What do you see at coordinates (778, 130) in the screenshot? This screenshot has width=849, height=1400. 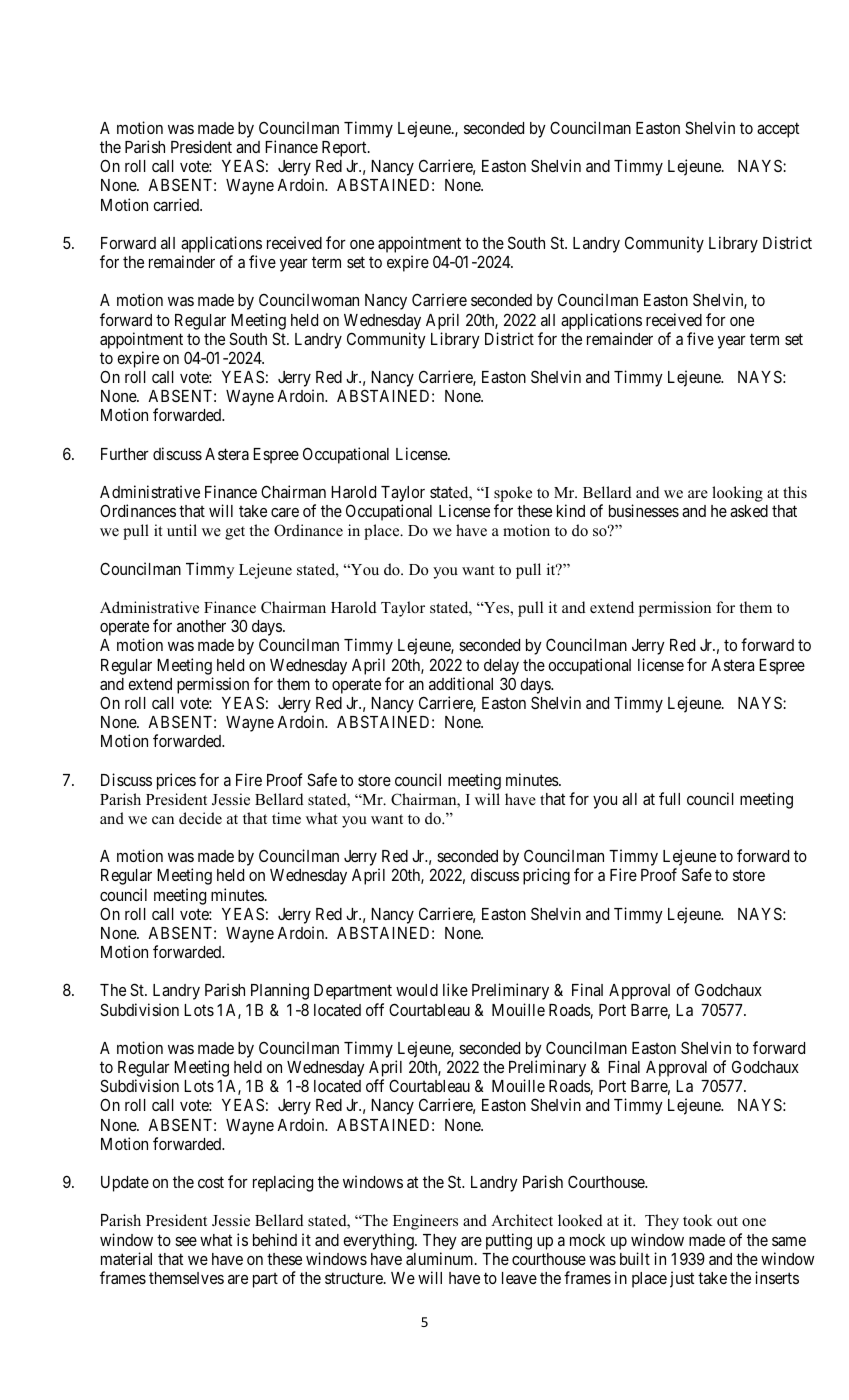 I see `accept` at bounding box center [778, 130].
